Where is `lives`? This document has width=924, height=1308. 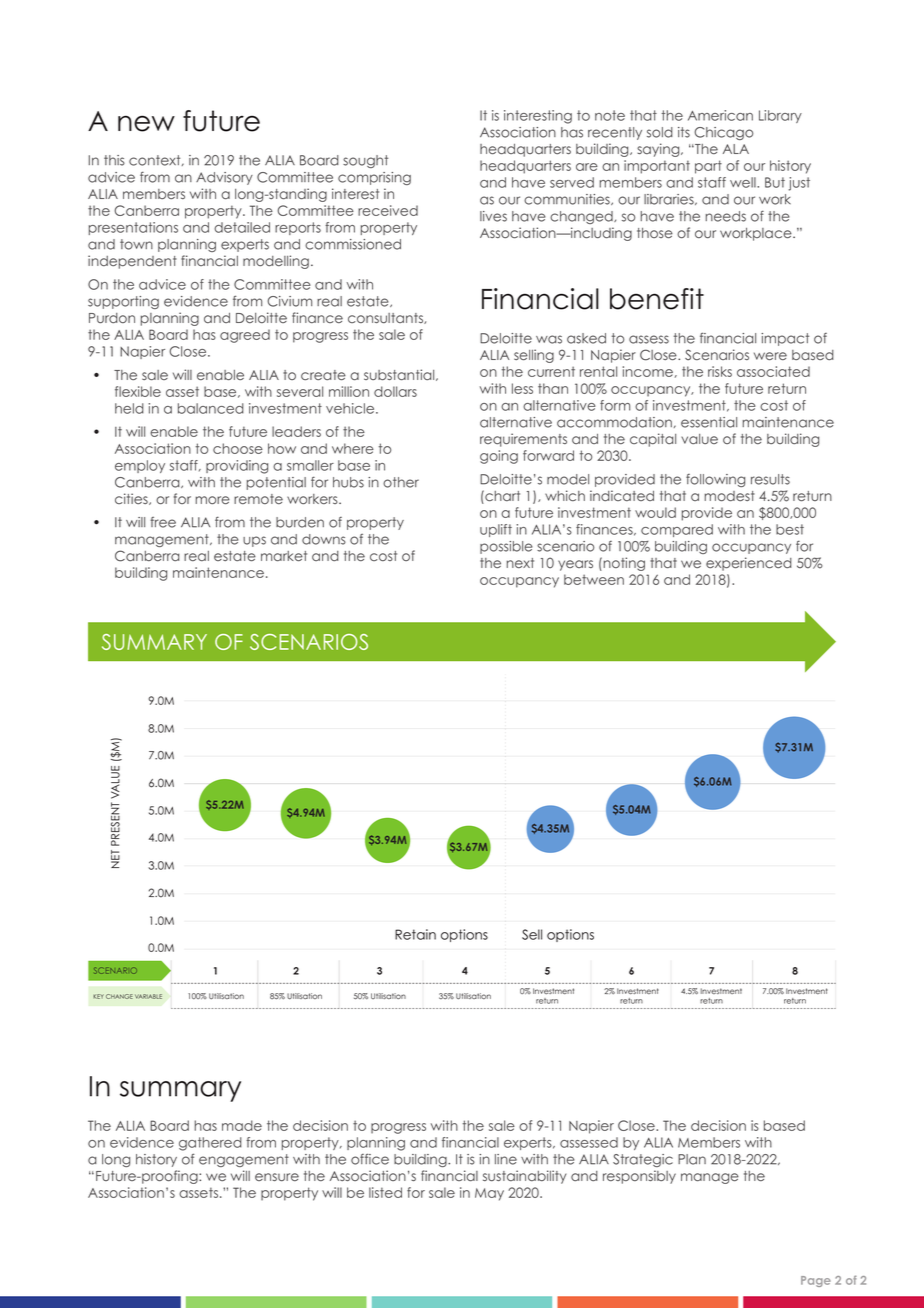
lives is located at coordinates (493, 216).
